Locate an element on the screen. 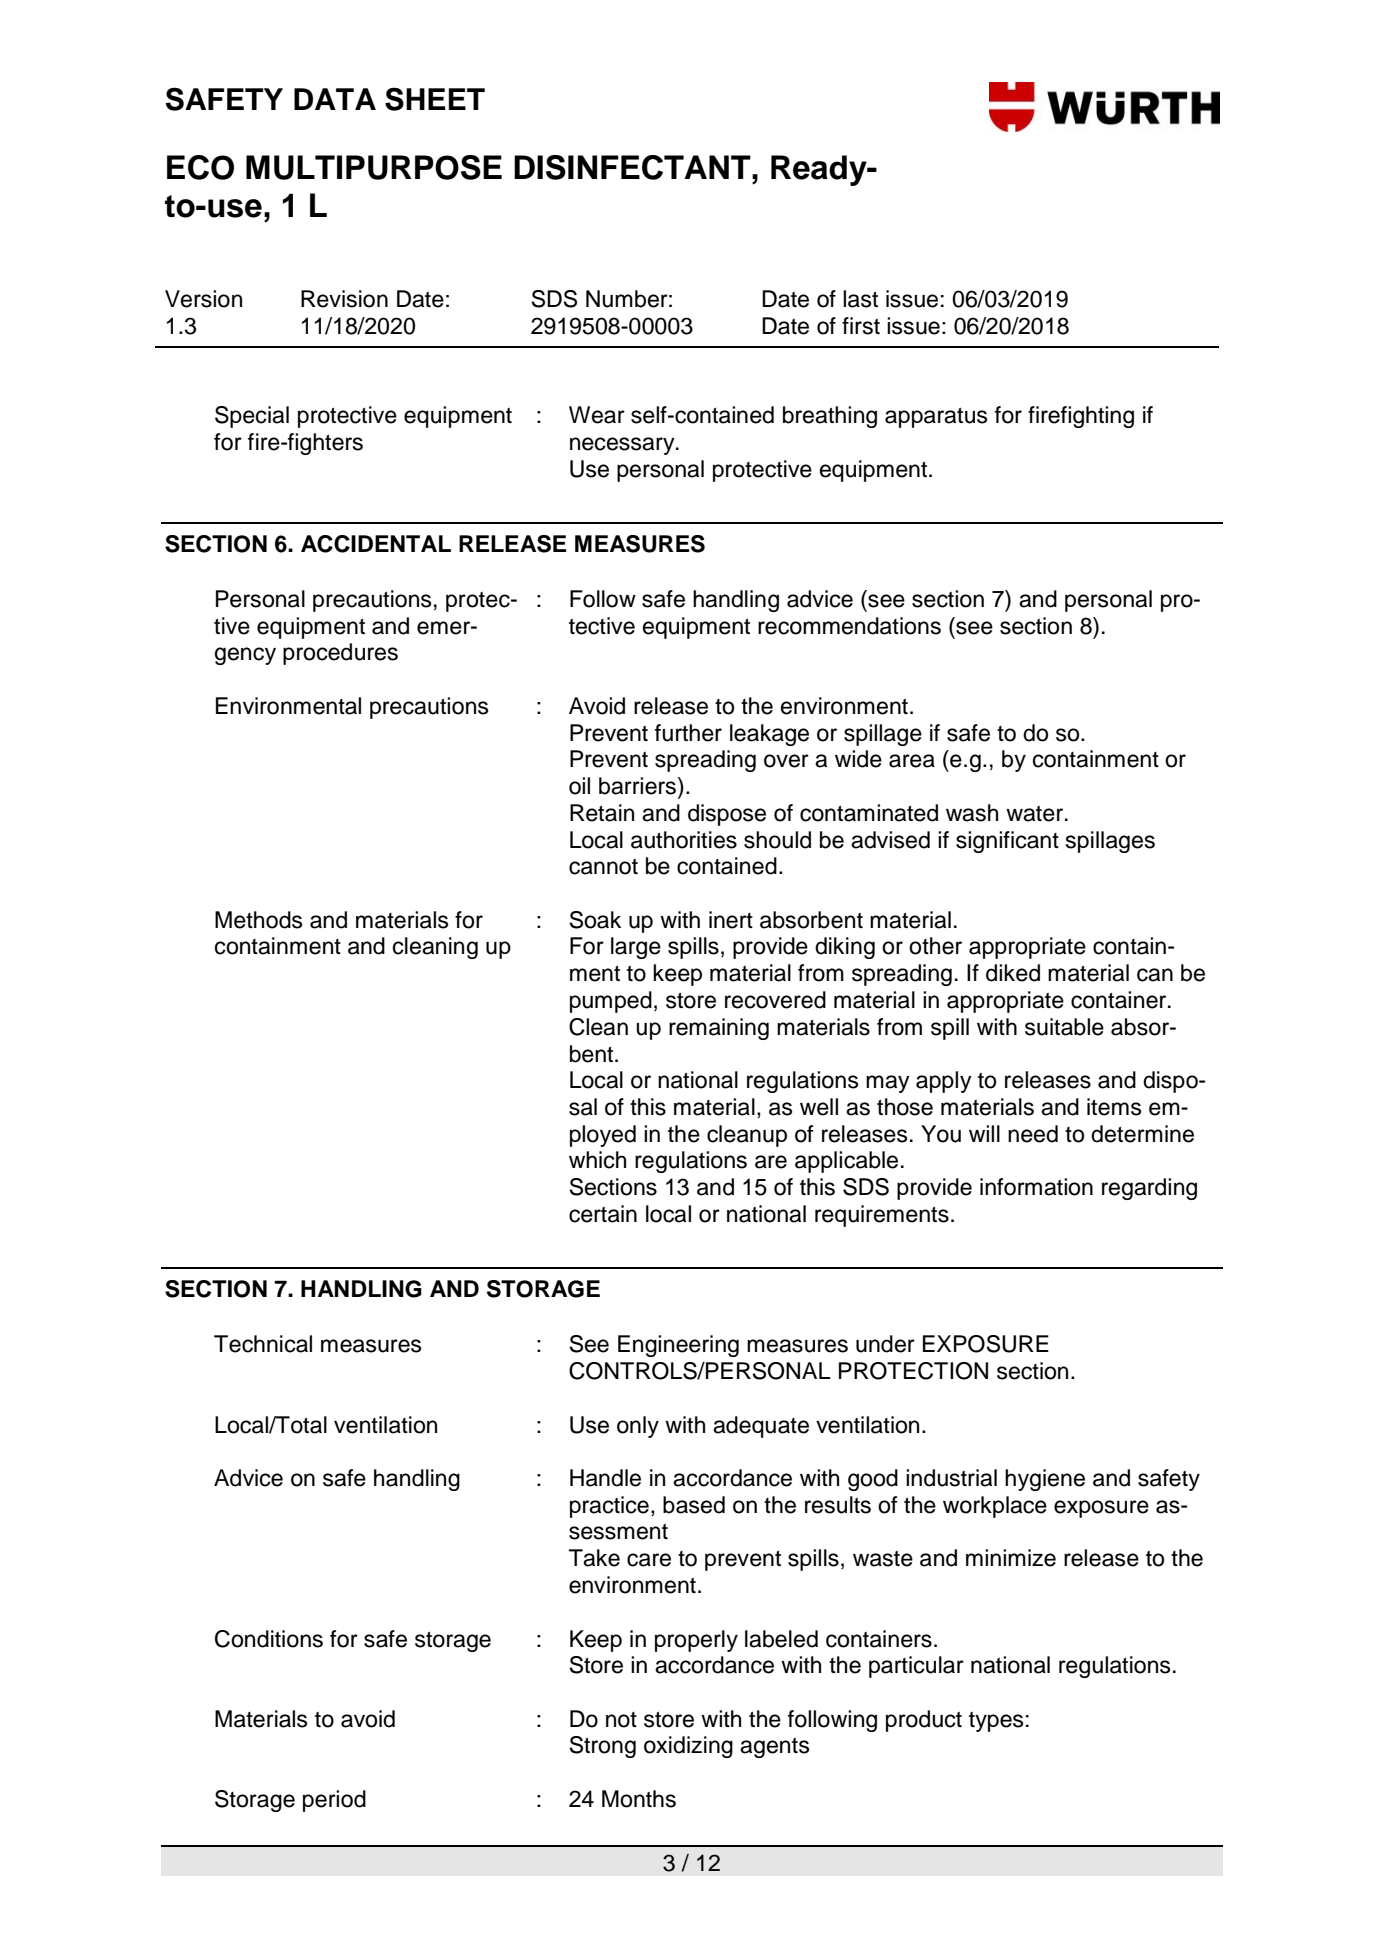 This screenshot has width=1384, height=1958. large is located at coordinates (636, 948).
